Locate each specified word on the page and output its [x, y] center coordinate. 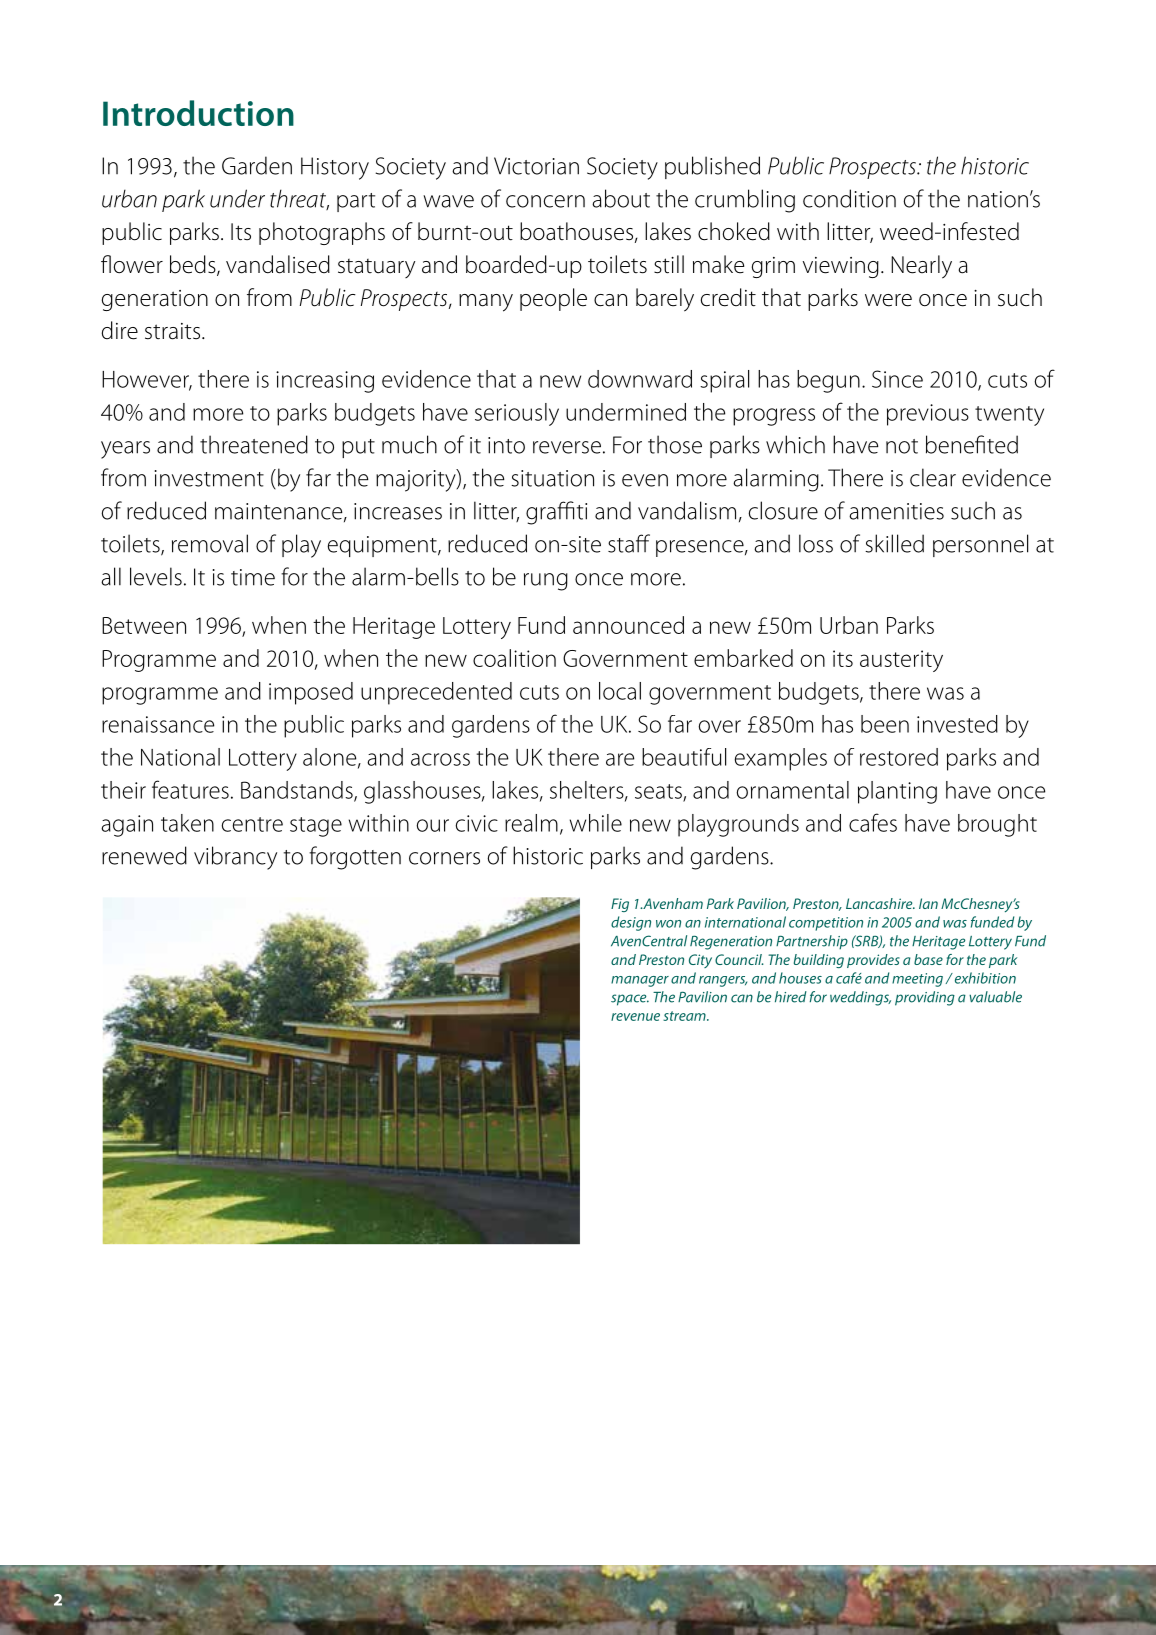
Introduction [198, 113]
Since [897, 379]
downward [640, 379]
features [190, 789]
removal [210, 543]
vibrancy [235, 858]
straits [174, 331]
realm [531, 823]
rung [546, 582]
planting [897, 792]
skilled [894, 543]
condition [849, 198]
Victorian [536, 166]
